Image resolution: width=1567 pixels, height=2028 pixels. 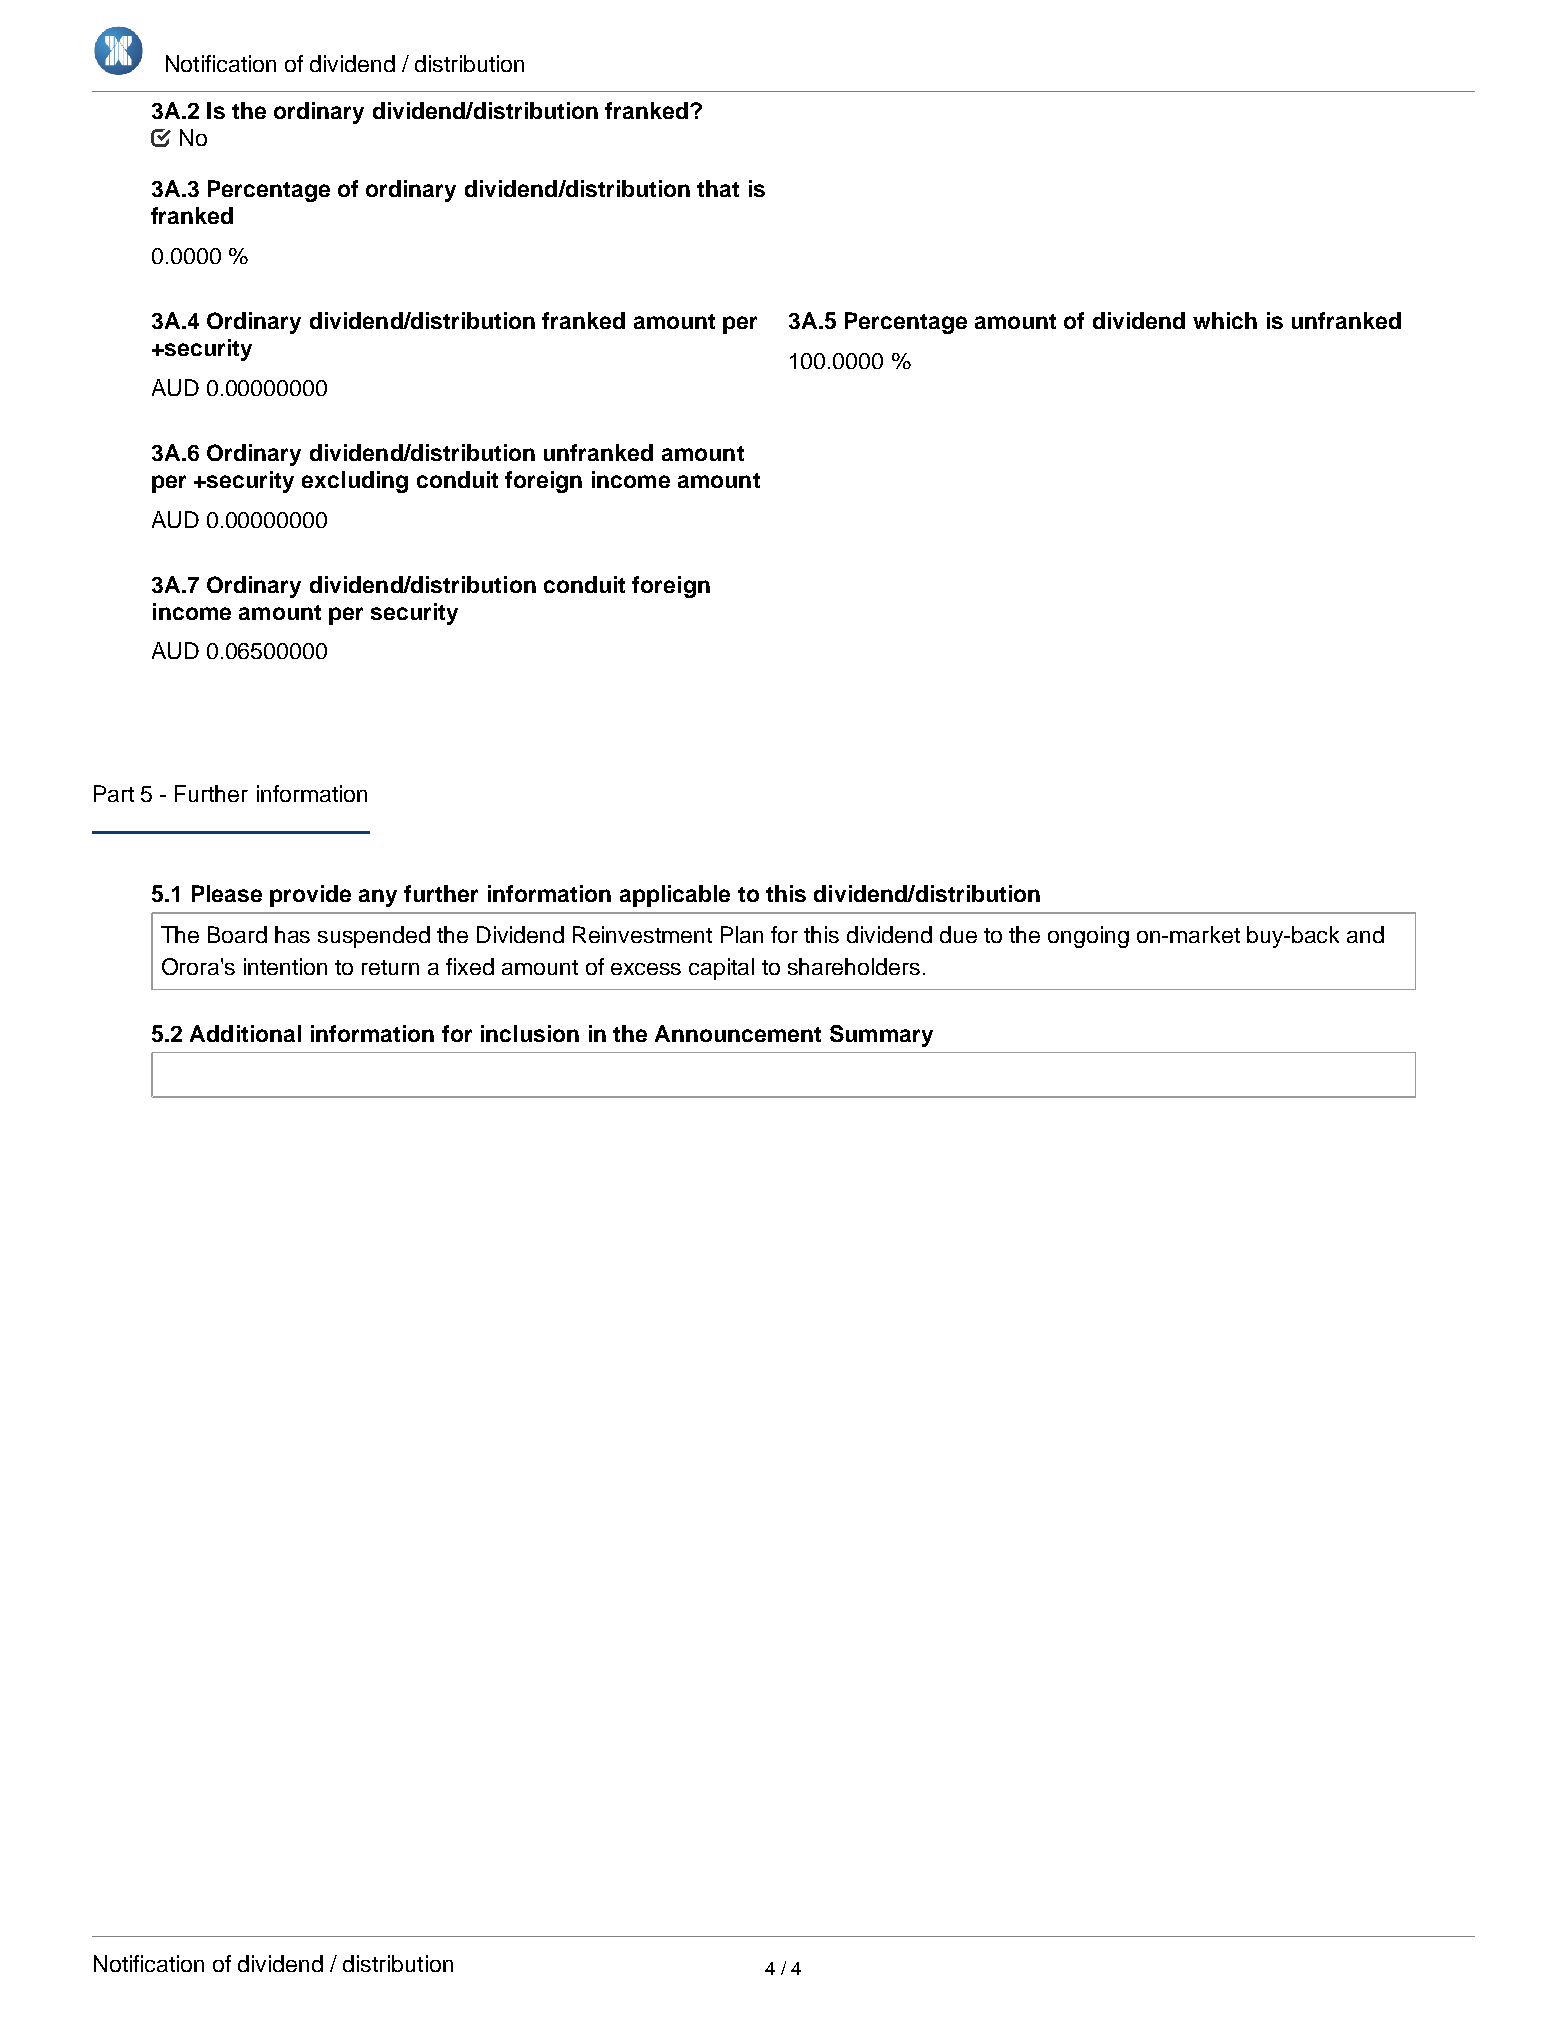 I want to click on provide, so click(x=310, y=896).
